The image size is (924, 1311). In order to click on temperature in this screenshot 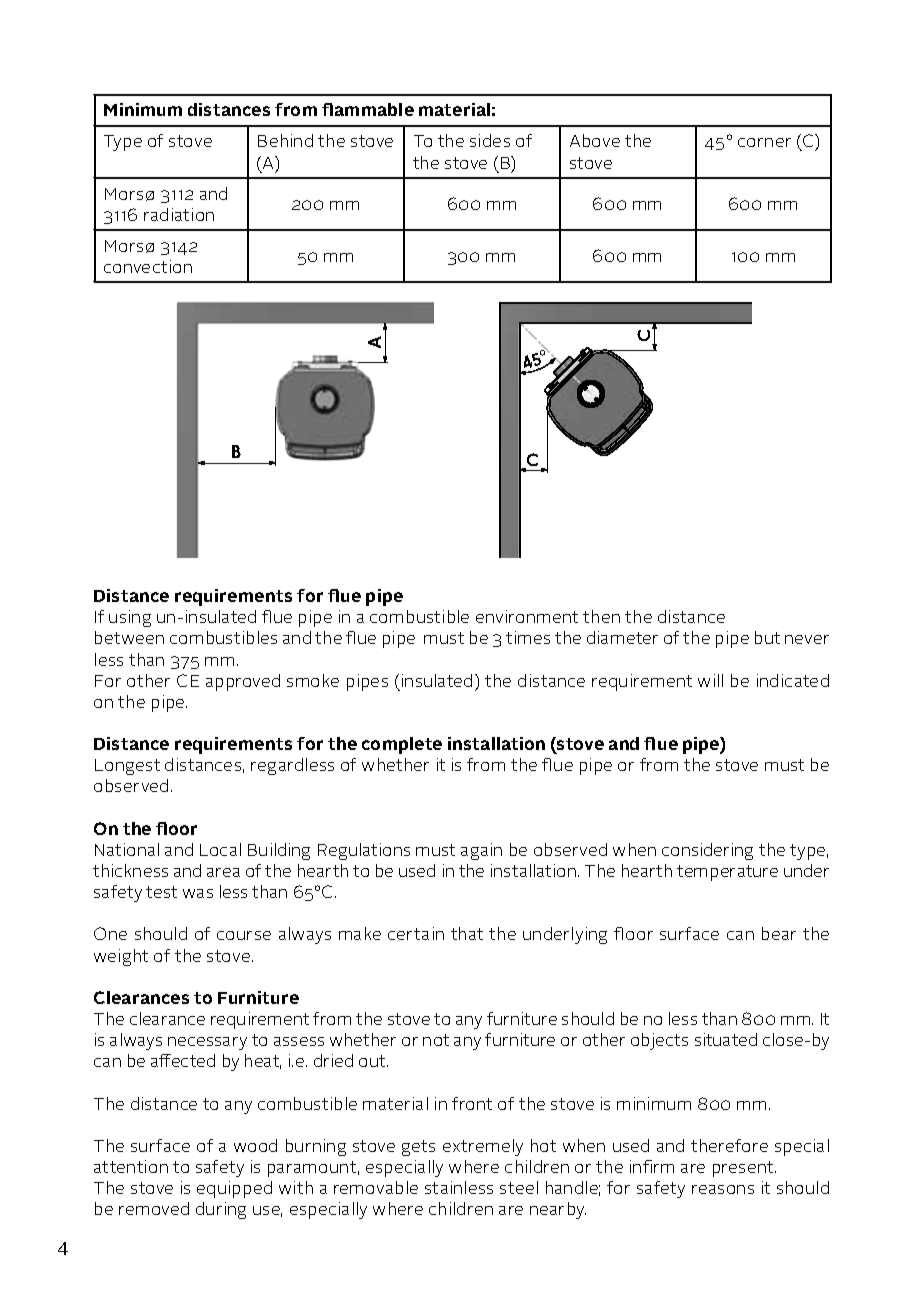, I will do `click(727, 873)`.
